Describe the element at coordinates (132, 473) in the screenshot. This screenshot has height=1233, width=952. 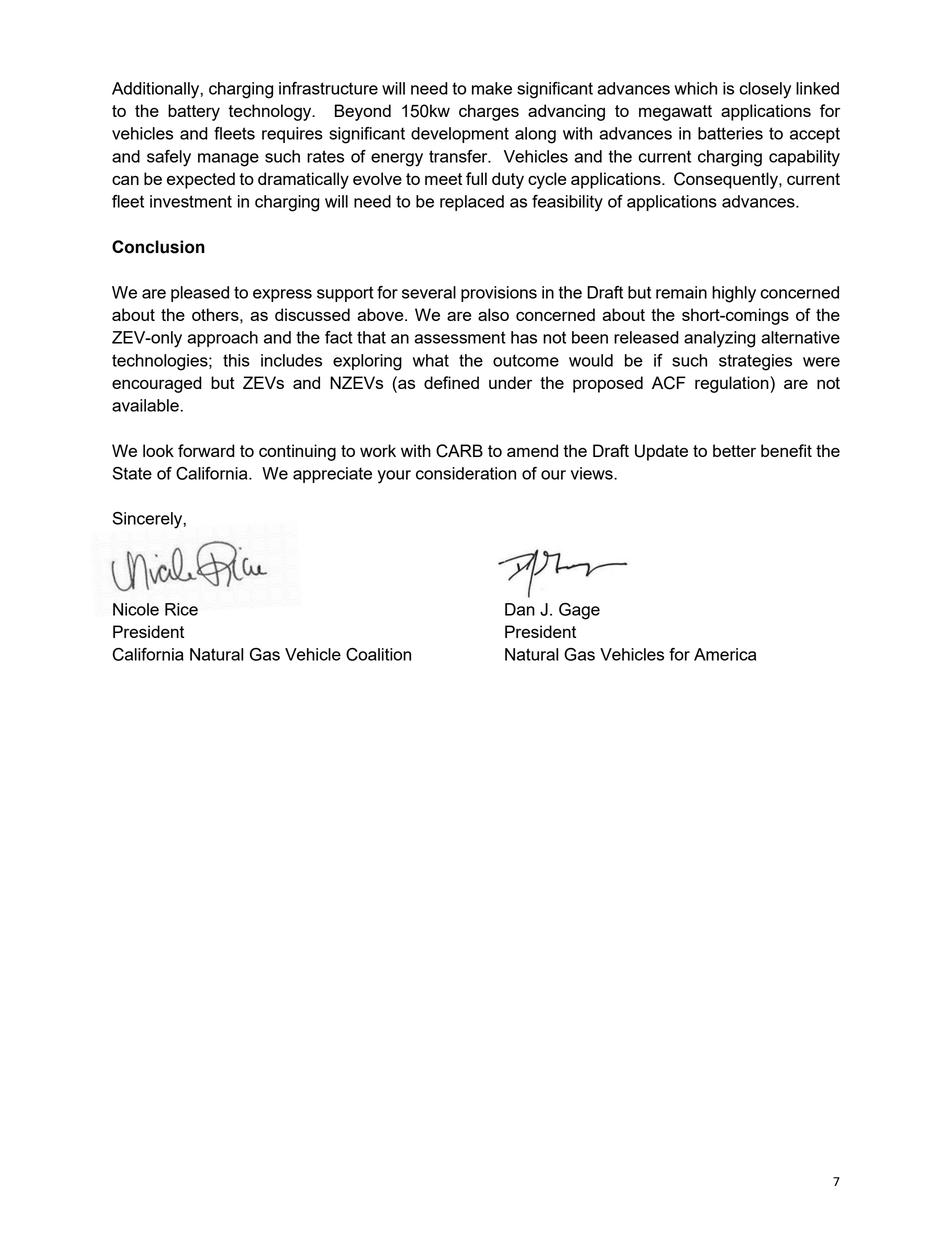
I see `State` at that location.
